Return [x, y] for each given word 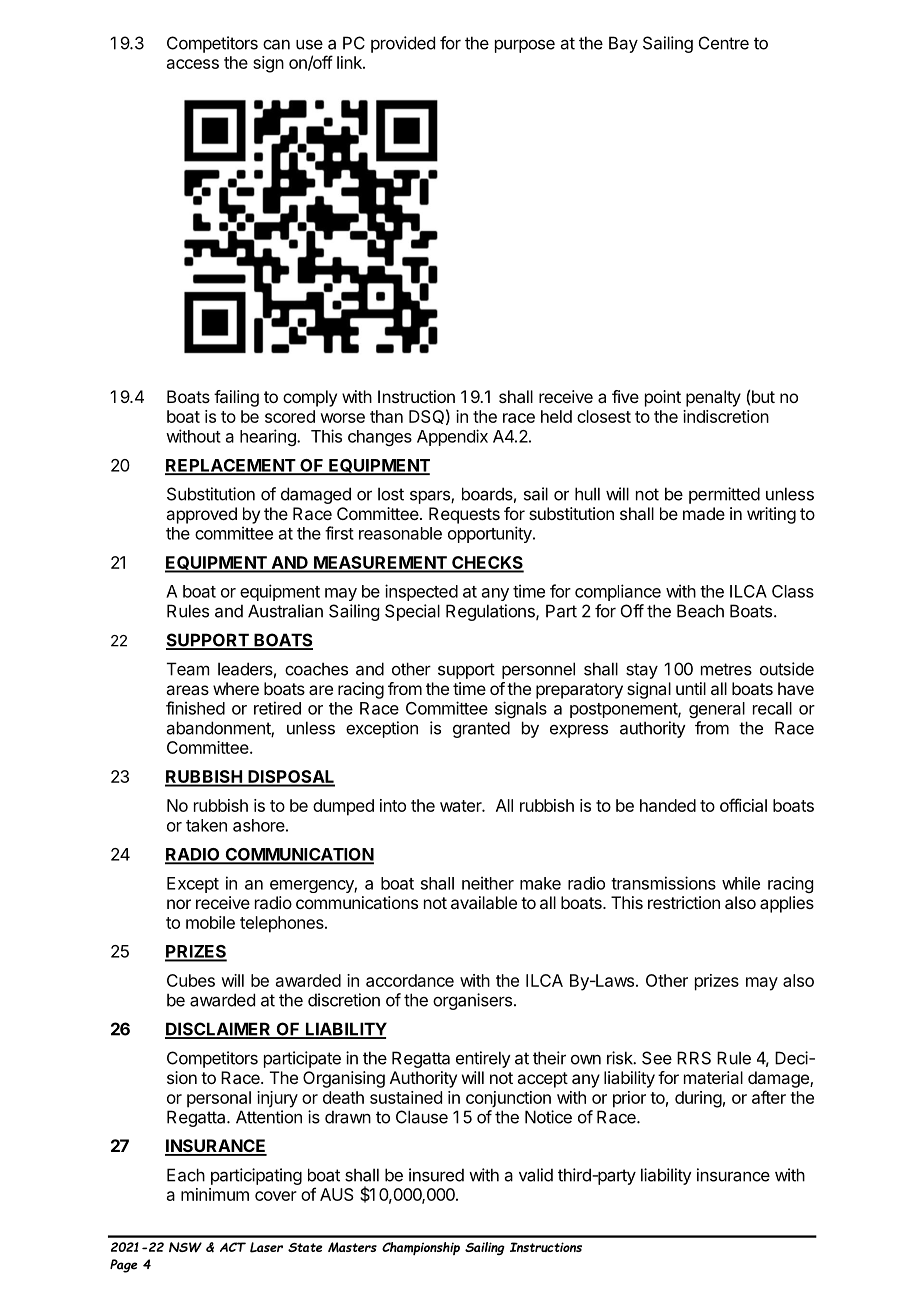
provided [403, 44]
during [698, 1099]
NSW [185, 1247]
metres [726, 669]
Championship [421, 1248]
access [193, 64]
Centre [724, 43]
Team [188, 669]
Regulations [491, 612]
